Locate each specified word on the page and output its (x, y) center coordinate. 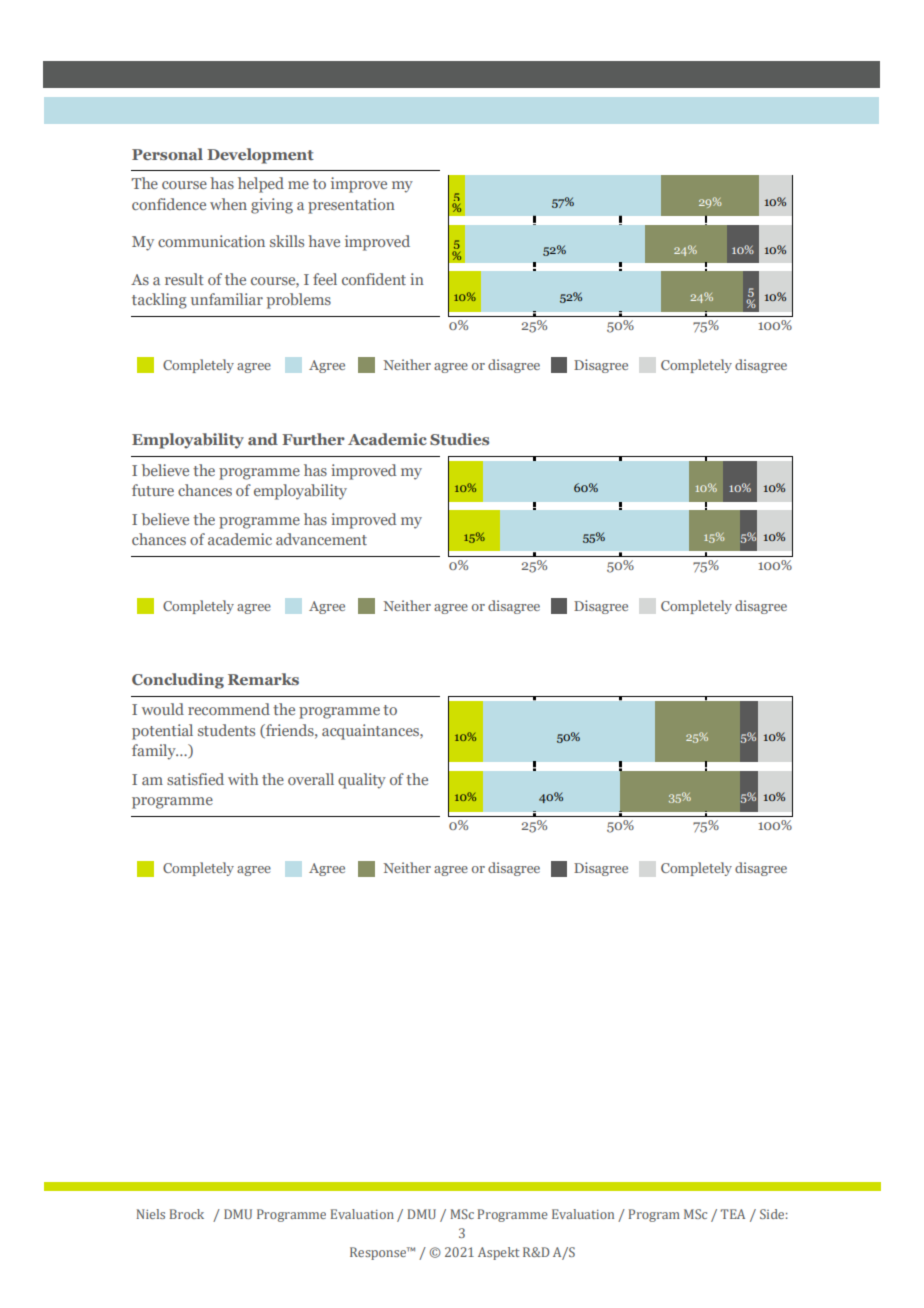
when (228, 204)
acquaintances (371, 732)
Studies (459, 439)
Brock (187, 1214)
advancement (321, 539)
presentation (351, 206)
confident (374, 279)
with (243, 779)
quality (362, 781)
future (153, 490)
